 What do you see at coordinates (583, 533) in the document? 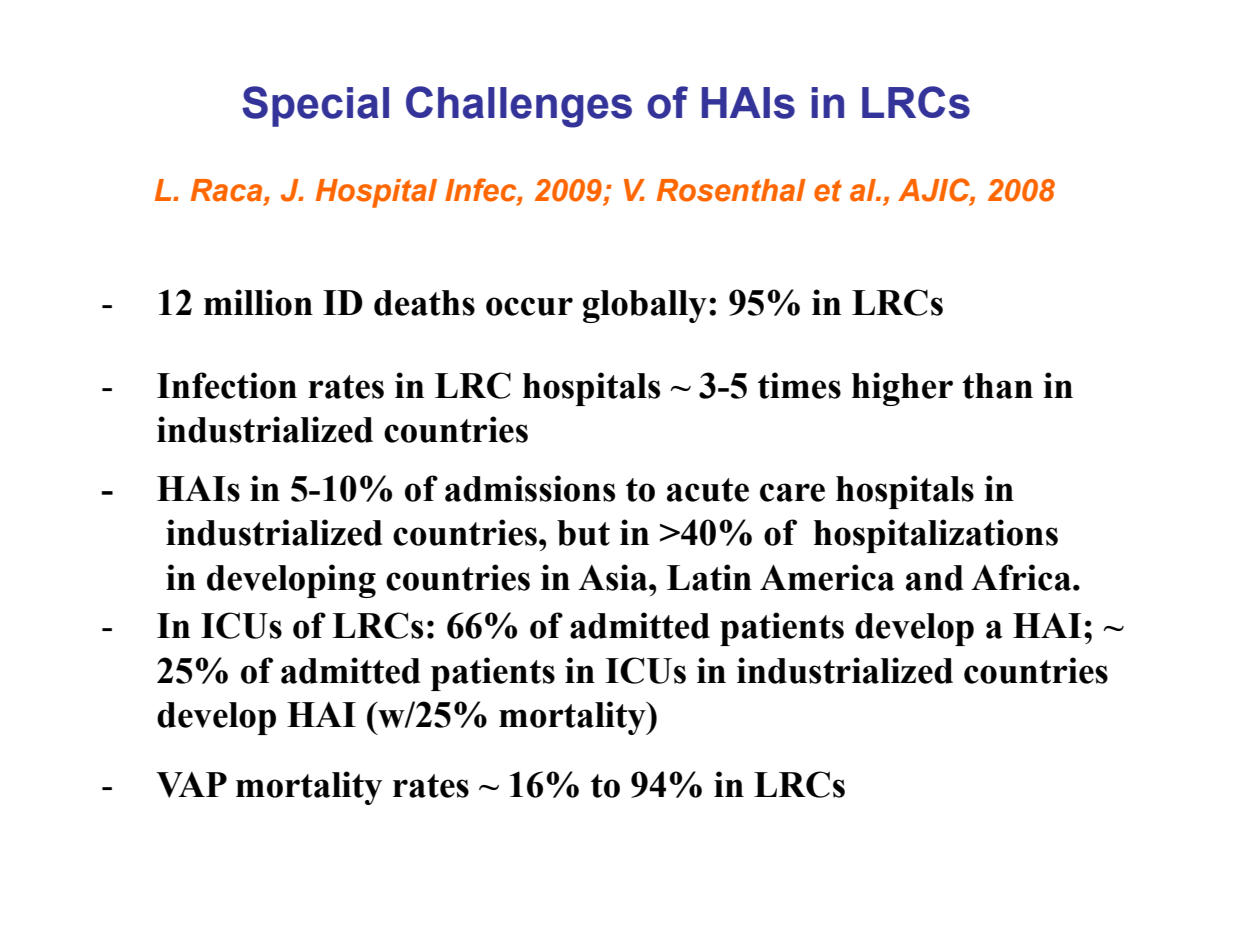
I see `but` at bounding box center [583, 533].
